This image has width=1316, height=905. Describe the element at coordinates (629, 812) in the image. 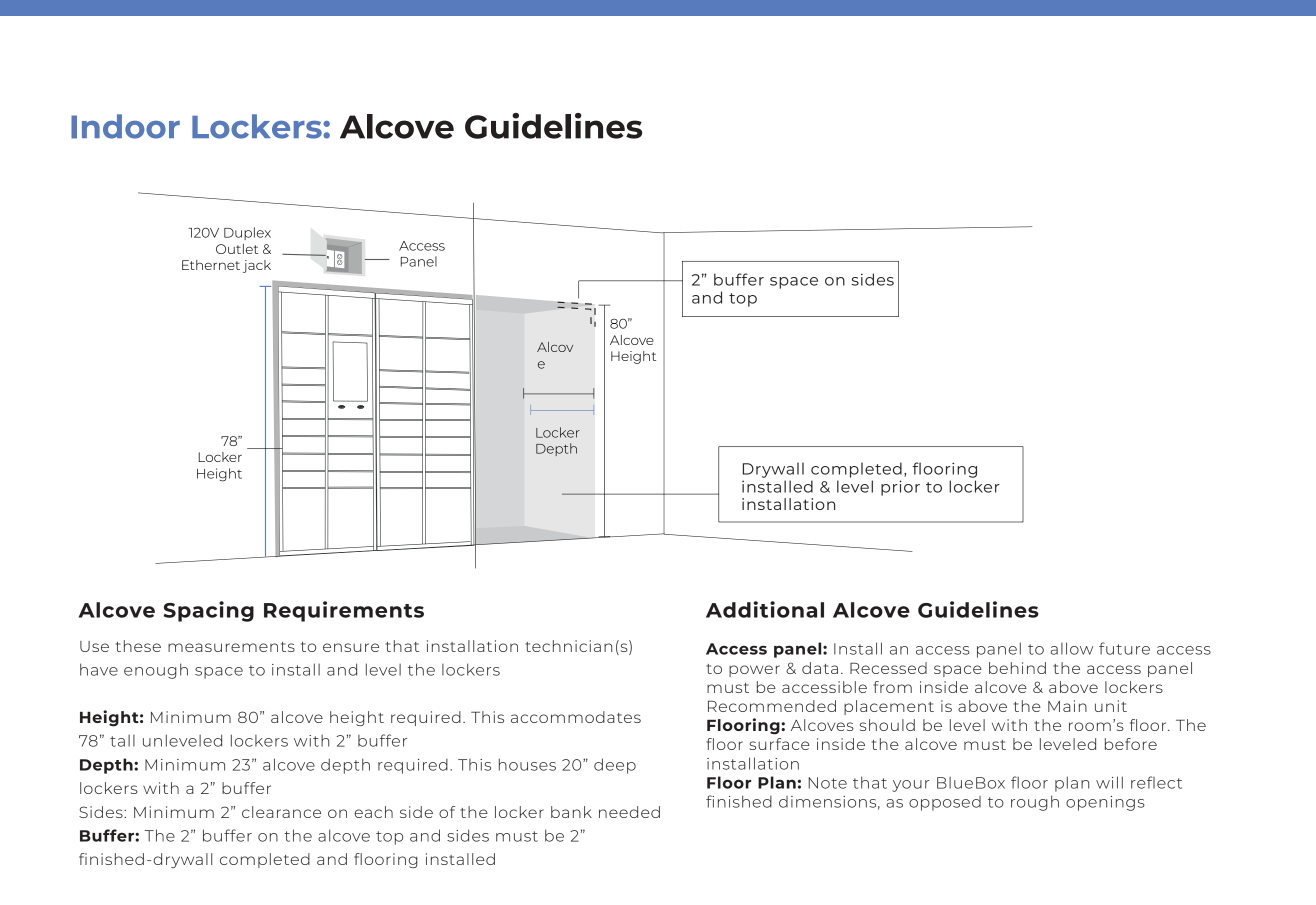

I see `needed` at that location.
